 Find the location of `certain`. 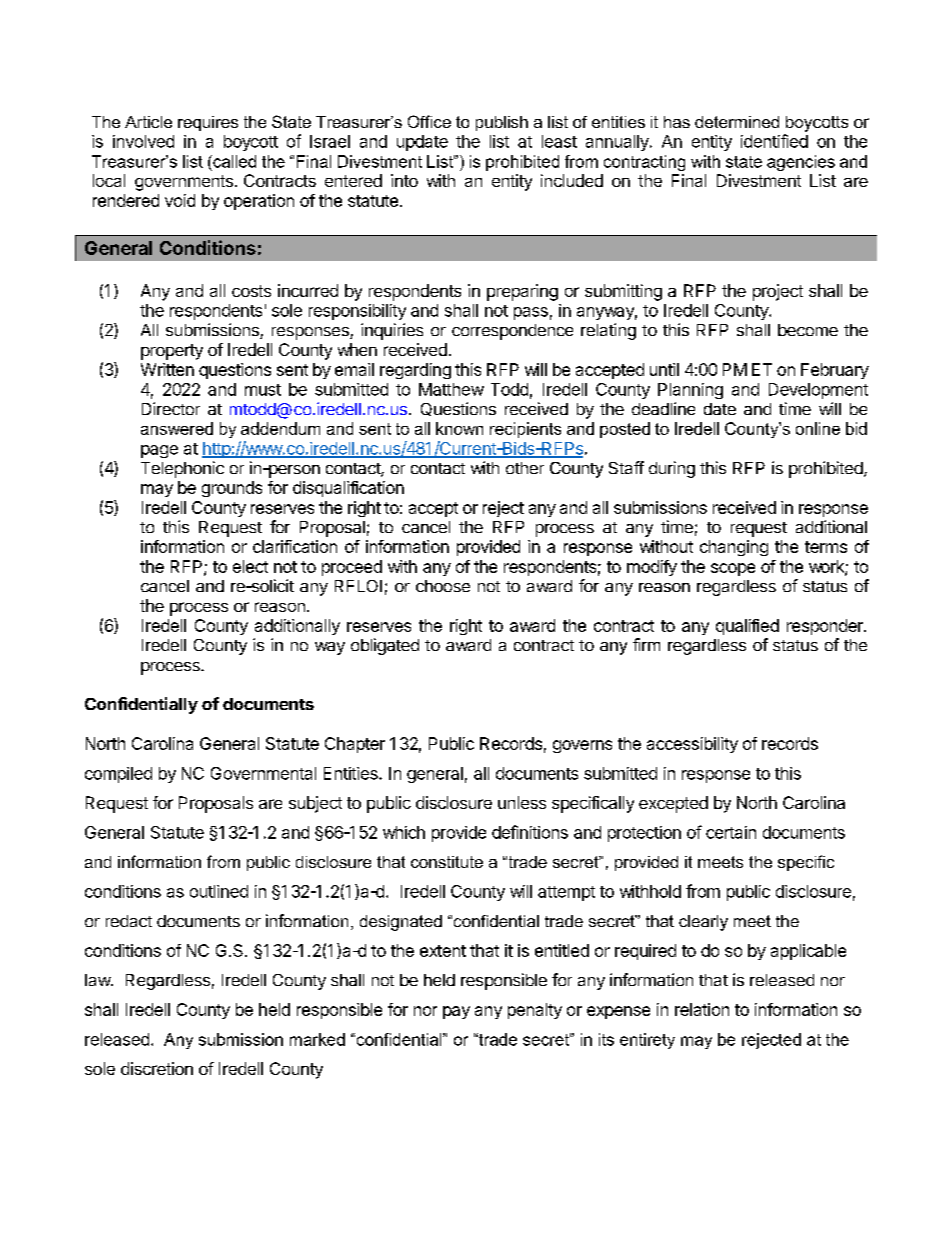

certain is located at coordinates (731, 832).
